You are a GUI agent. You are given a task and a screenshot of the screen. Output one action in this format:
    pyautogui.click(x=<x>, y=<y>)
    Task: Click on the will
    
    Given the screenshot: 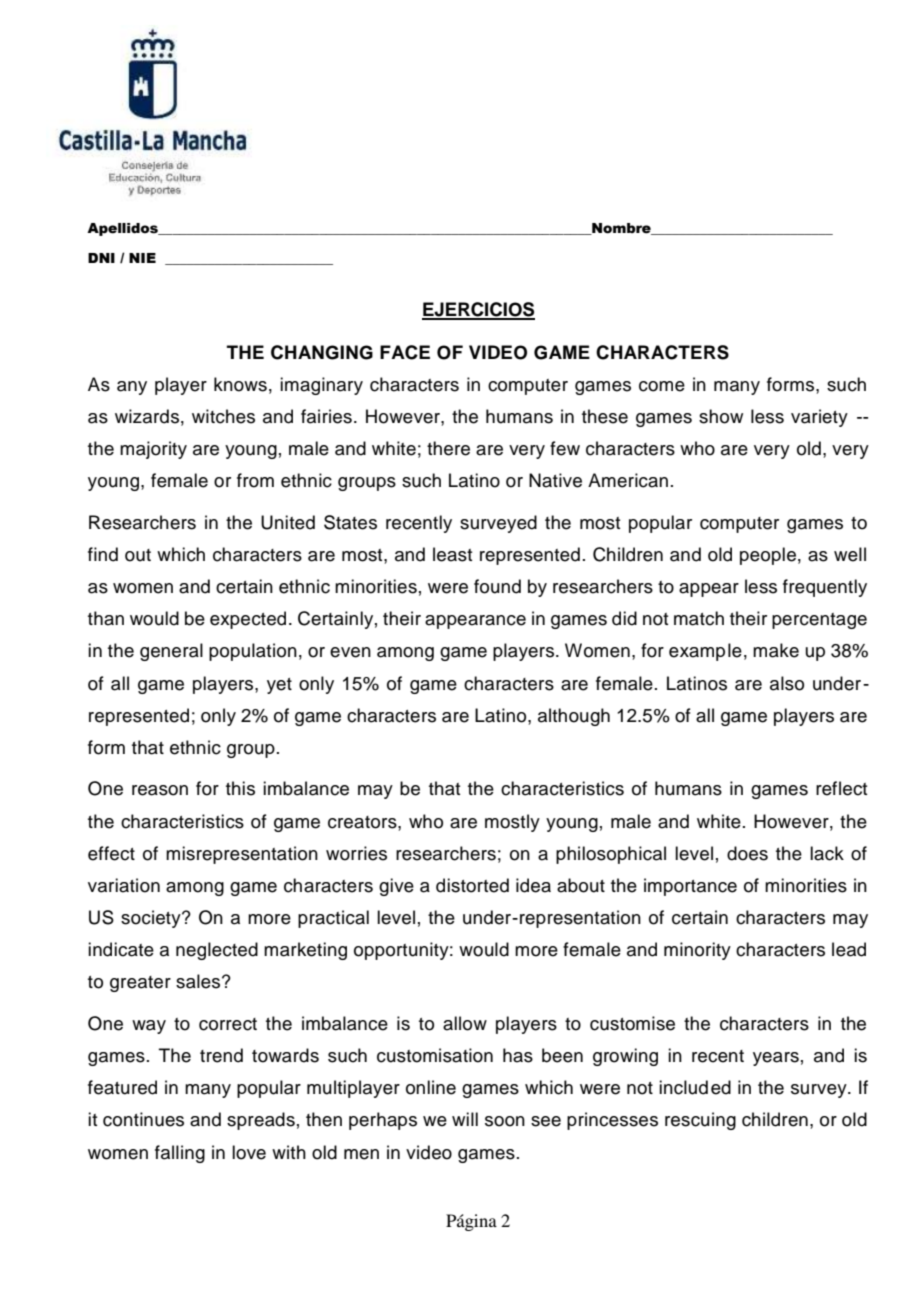 What is the action you would take?
    pyautogui.click(x=465, y=1119)
